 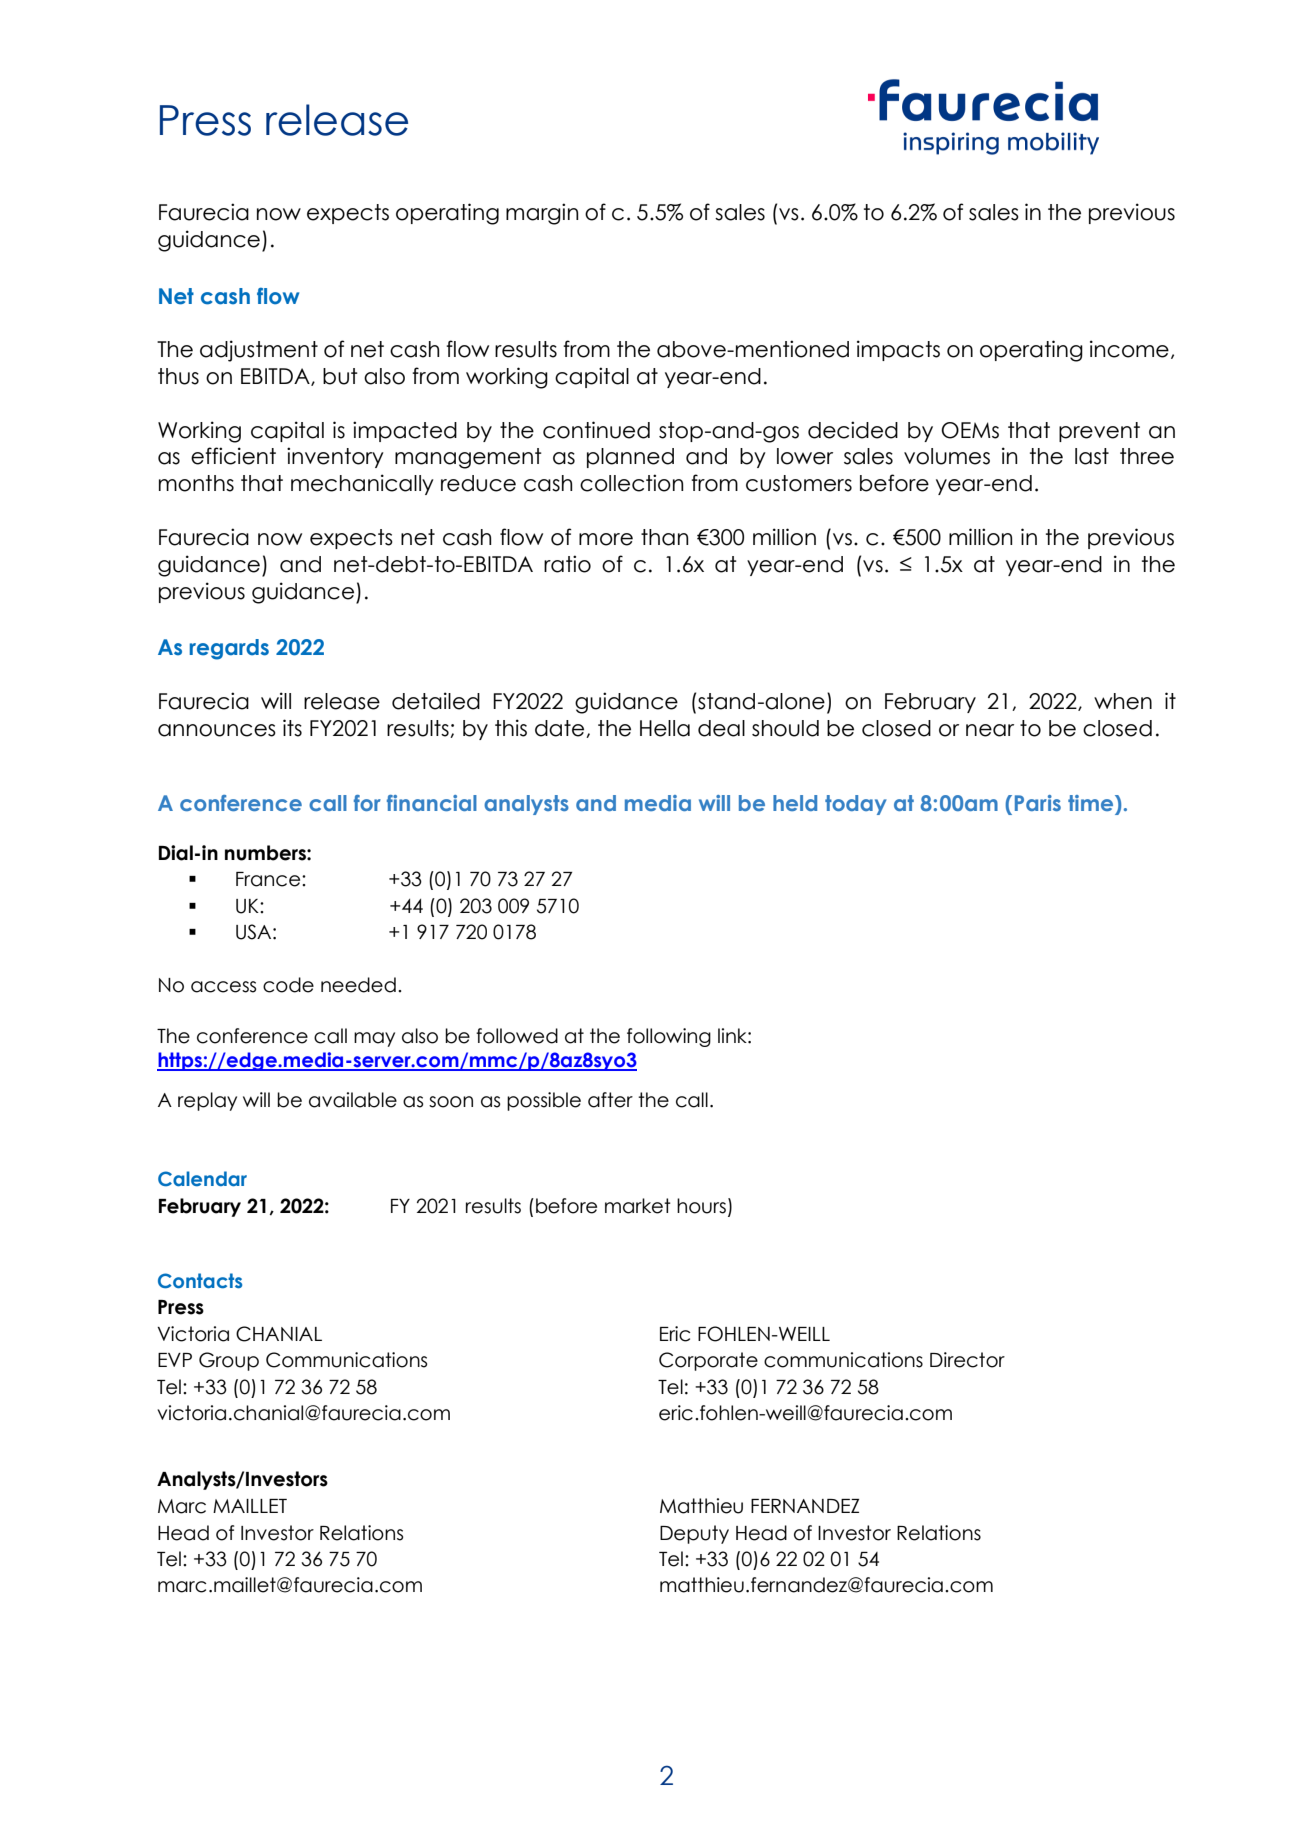 I want to click on Paris, so click(x=1038, y=803).
